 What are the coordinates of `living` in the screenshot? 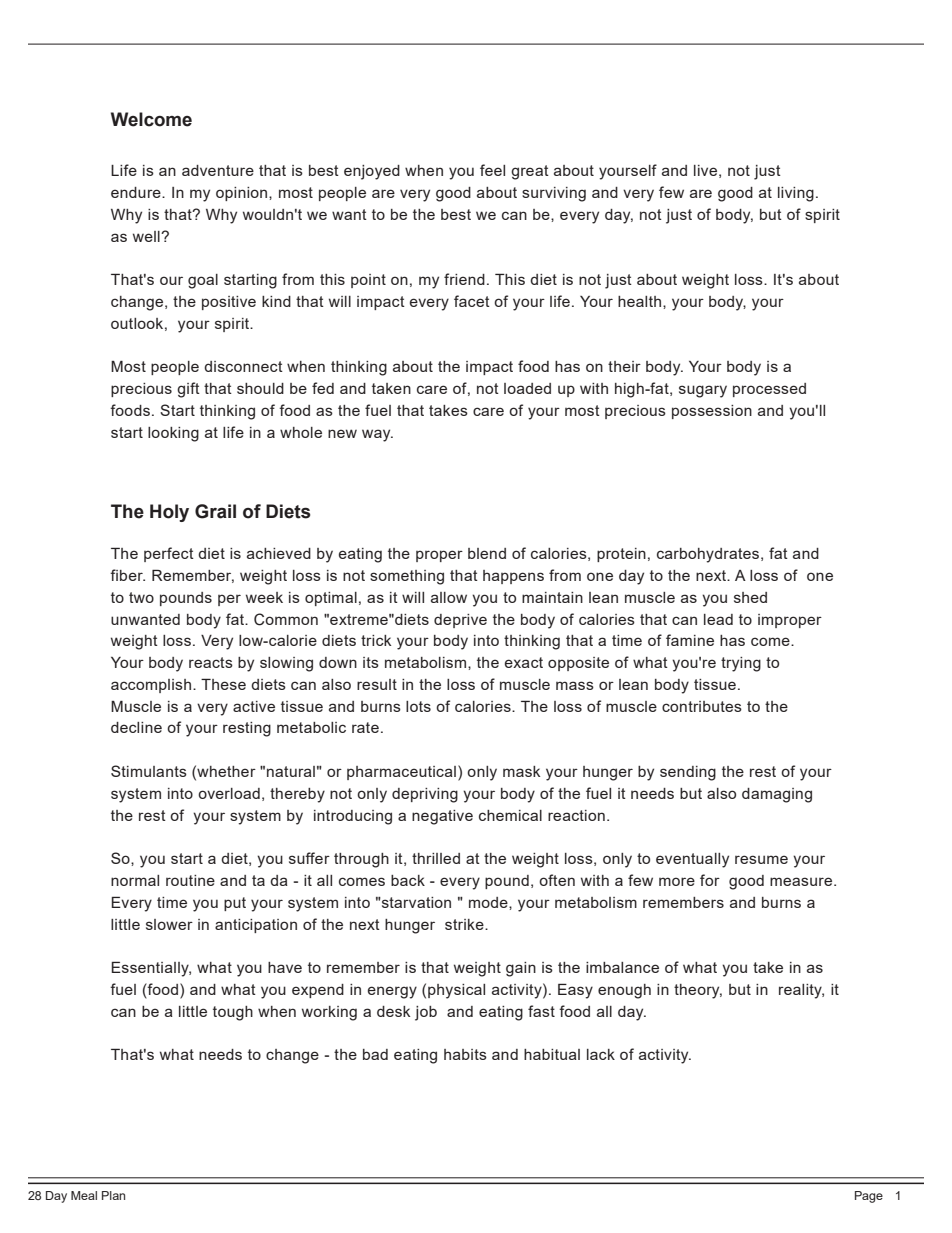 It's located at (796, 194).
